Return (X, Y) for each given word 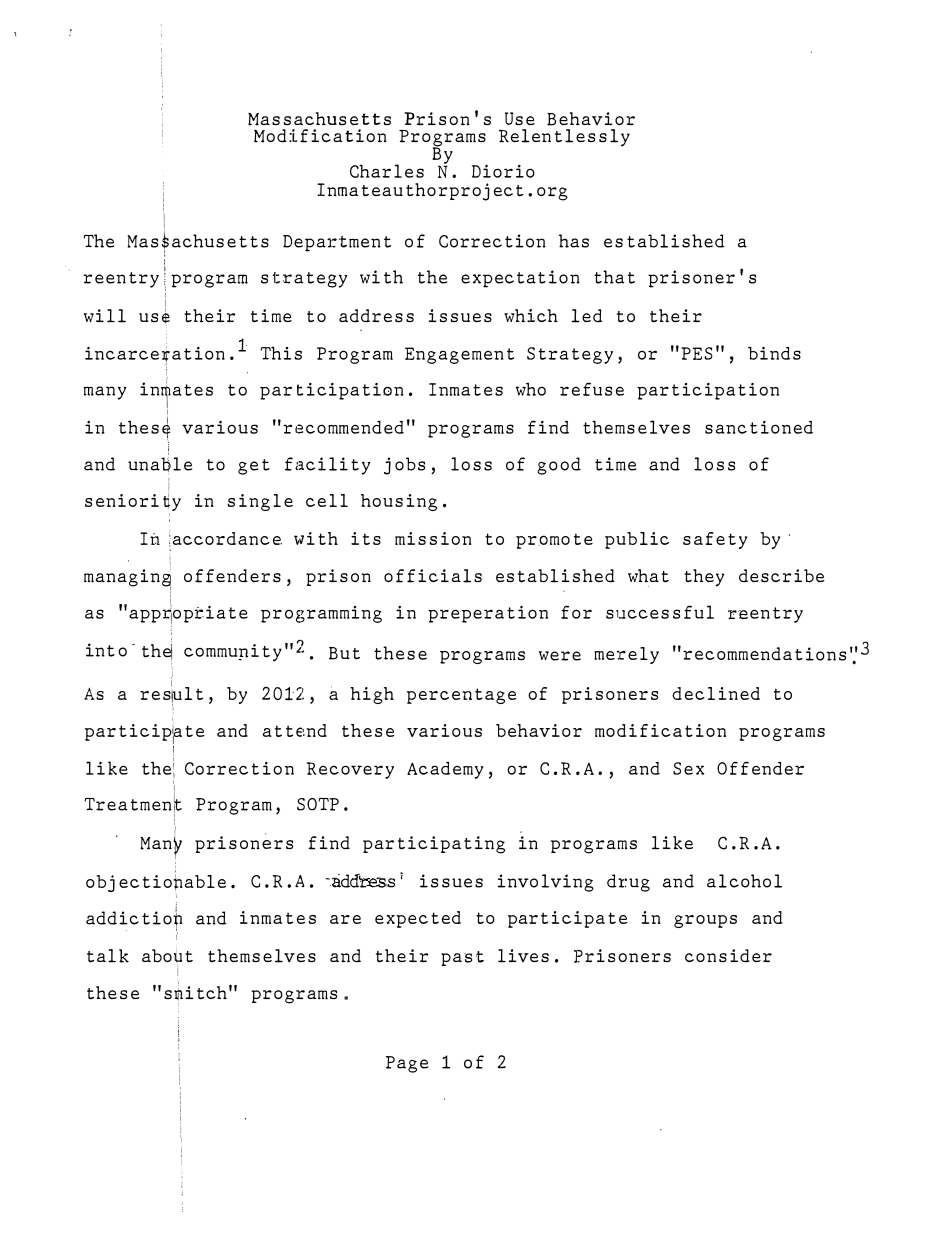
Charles (387, 171)
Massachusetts (319, 119)
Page (407, 1064)
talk (108, 956)
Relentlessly (564, 137)
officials (433, 576)
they (704, 578)
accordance (227, 538)
